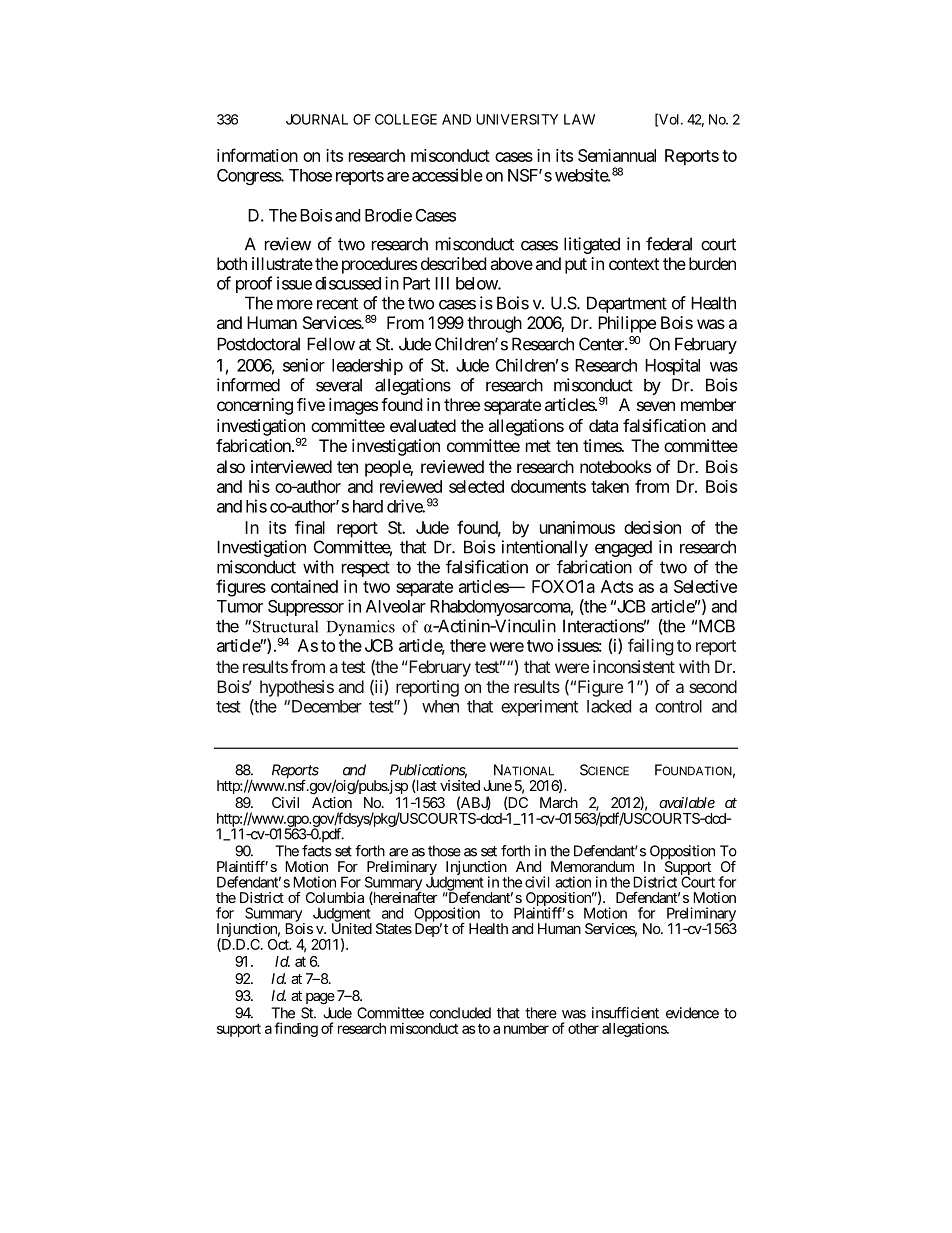 The height and width of the page is (1233, 952). Describe the element at coordinates (617, 155) in the page. I see `Semiannual` at that location.
